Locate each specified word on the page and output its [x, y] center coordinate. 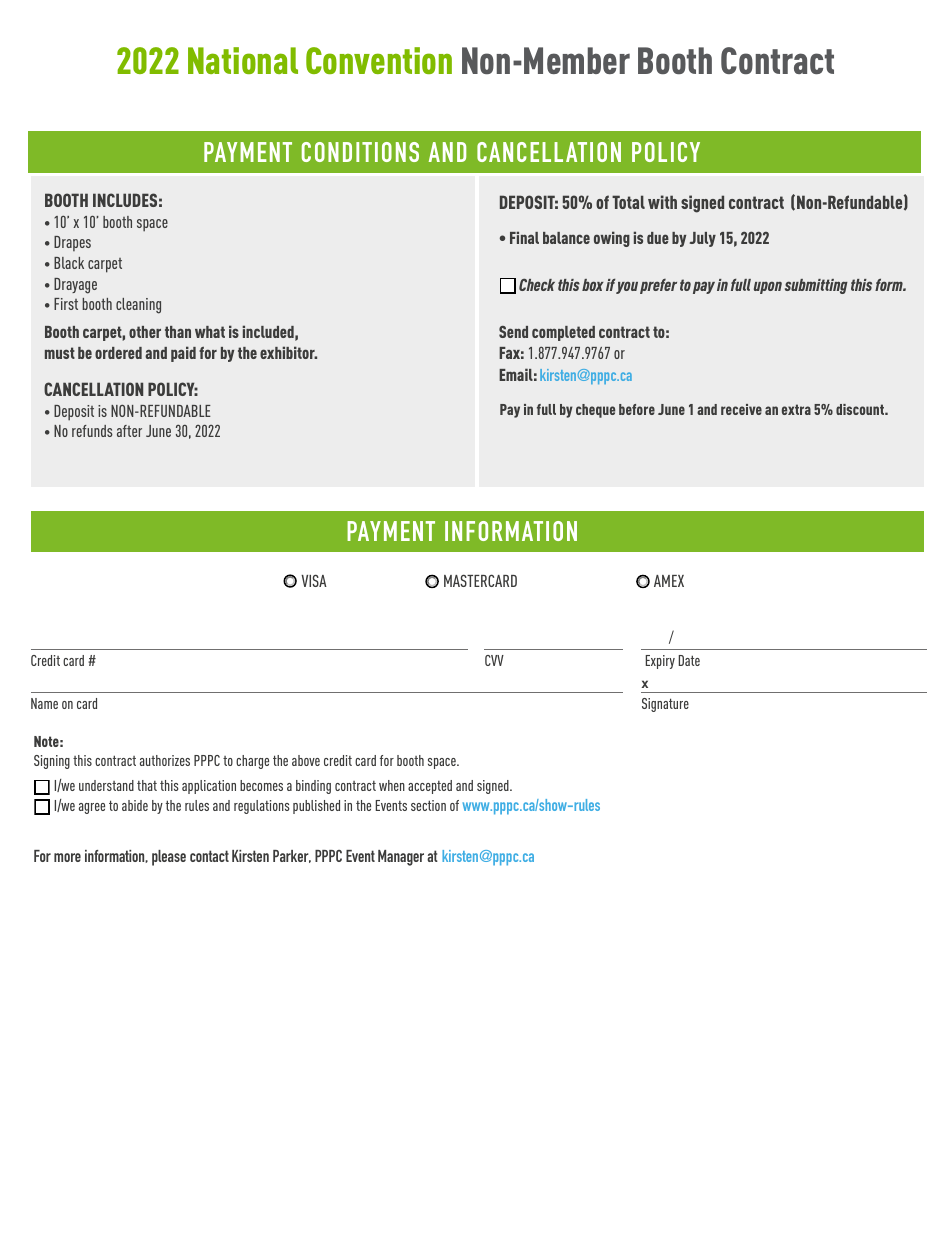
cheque [595, 411]
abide [135, 805]
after [129, 431]
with [662, 202]
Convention [379, 60]
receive [741, 409]
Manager [401, 858]
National [243, 60]
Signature [665, 705]
